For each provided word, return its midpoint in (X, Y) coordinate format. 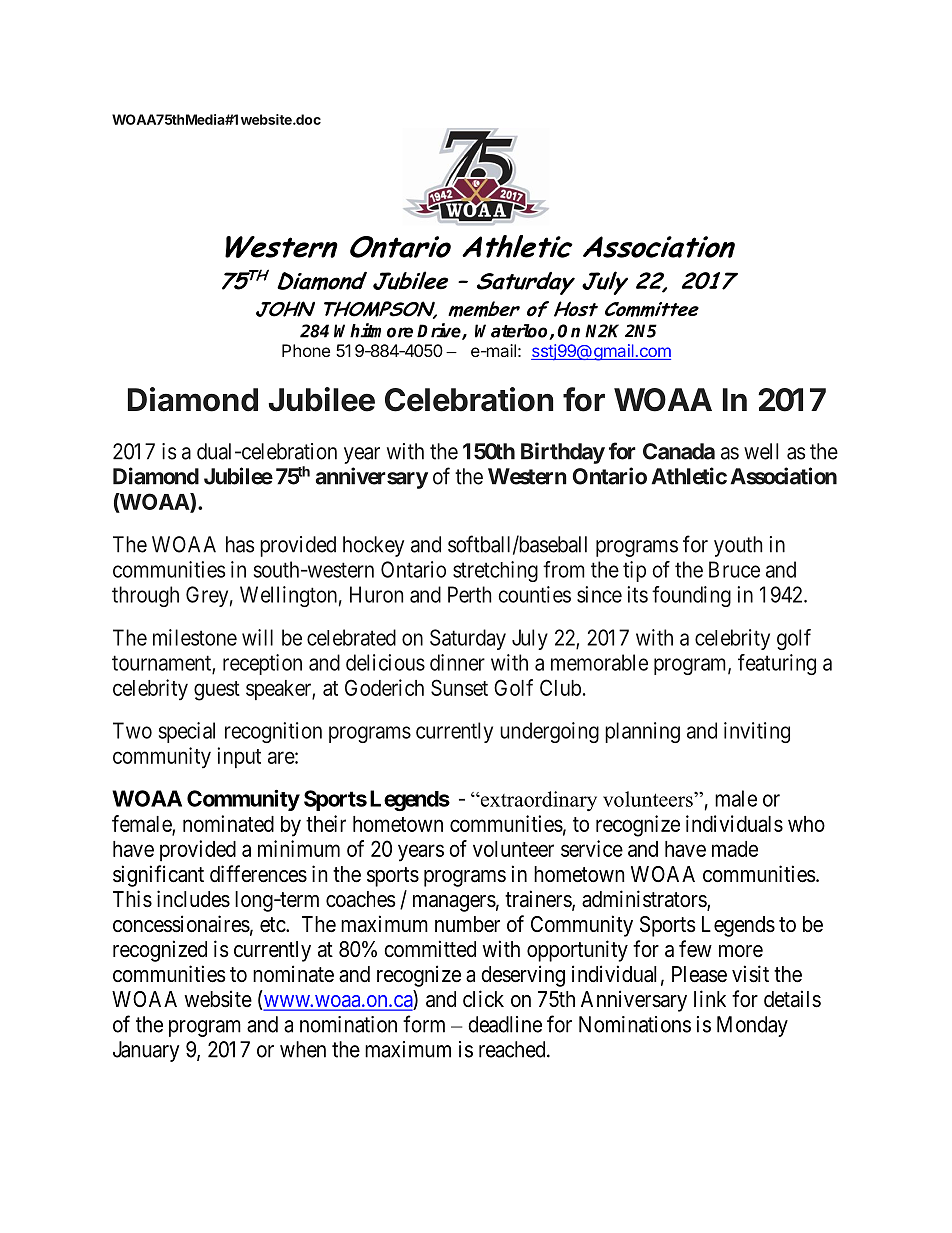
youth (738, 546)
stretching (495, 571)
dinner (457, 662)
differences (258, 874)
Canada (679, 451)
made (735, 849)
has (240, 544)
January (146, 1051)
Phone (306, 350)
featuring (777, 664)
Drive (440, 331)
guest (217, 691)
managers (454, 903)
